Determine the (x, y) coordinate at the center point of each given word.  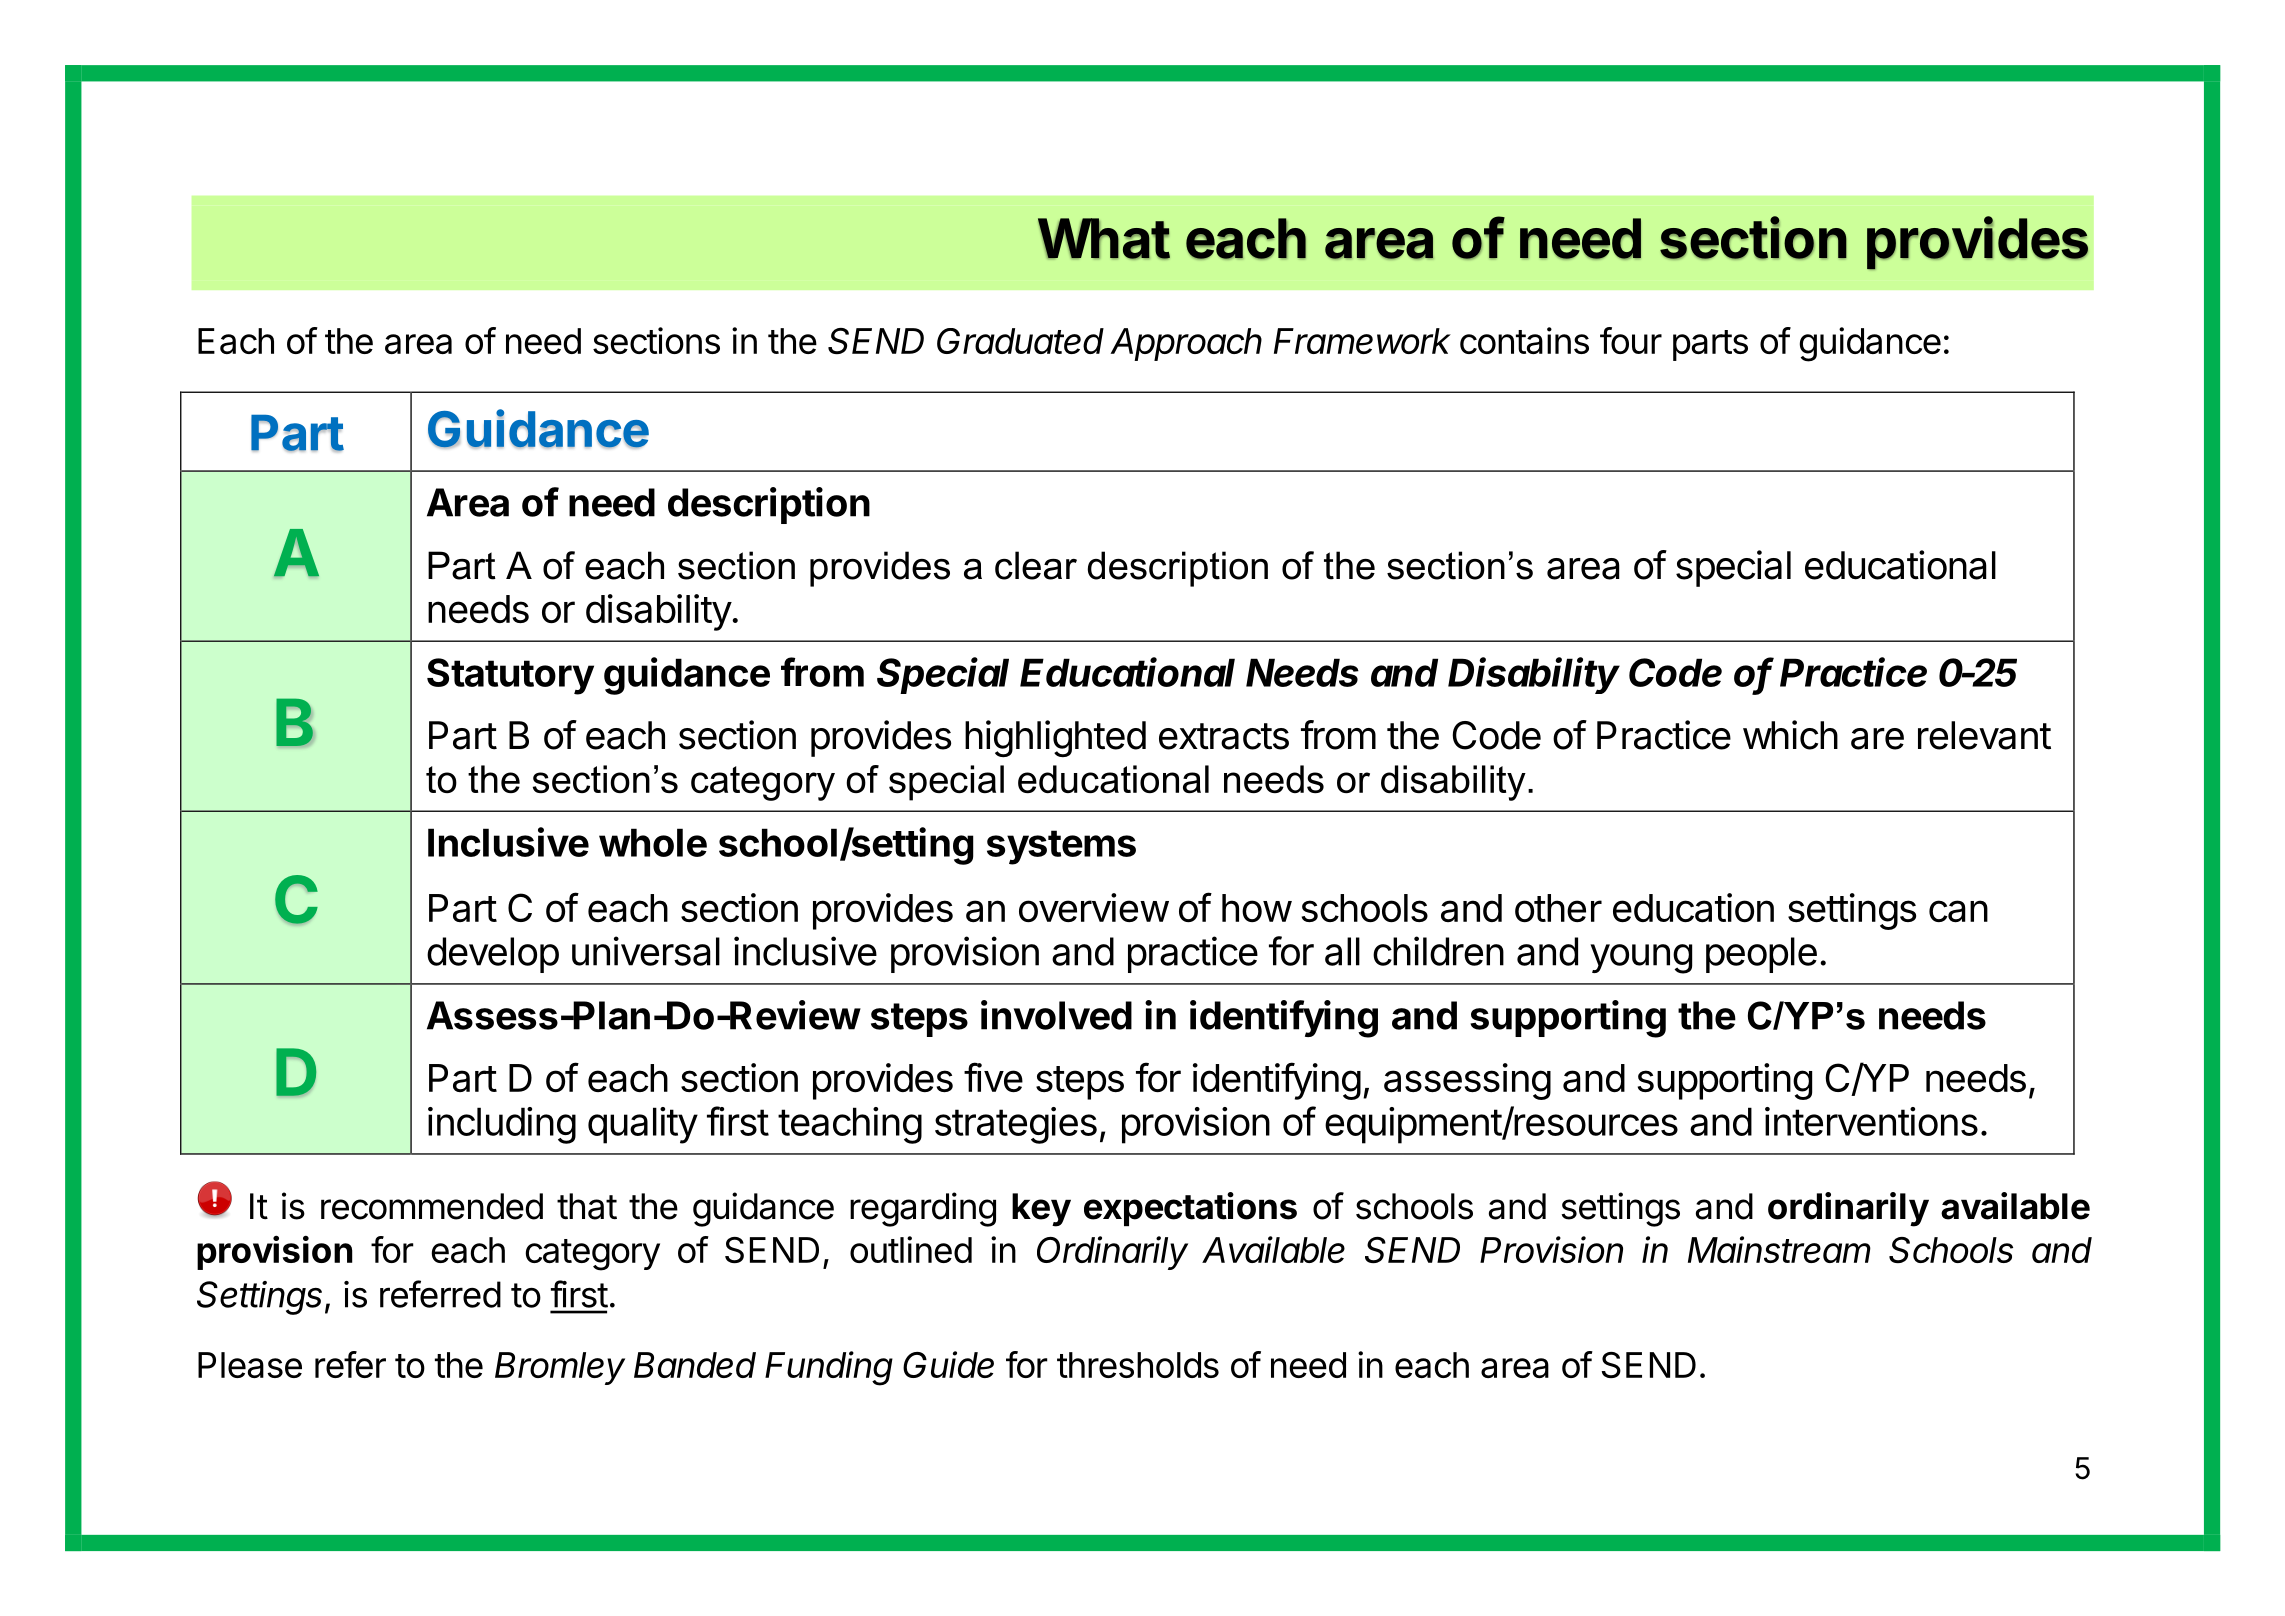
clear (1036, 565)
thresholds (1138, 1365)
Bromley (560, 1368)
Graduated (1020, 341)
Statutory (510, 676)
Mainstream (1779, 1249)
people (1761, 955)
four (1631, 340)
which (1790, 735)
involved (1056, 1015)
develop (493, 955)
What (1104, 239)
